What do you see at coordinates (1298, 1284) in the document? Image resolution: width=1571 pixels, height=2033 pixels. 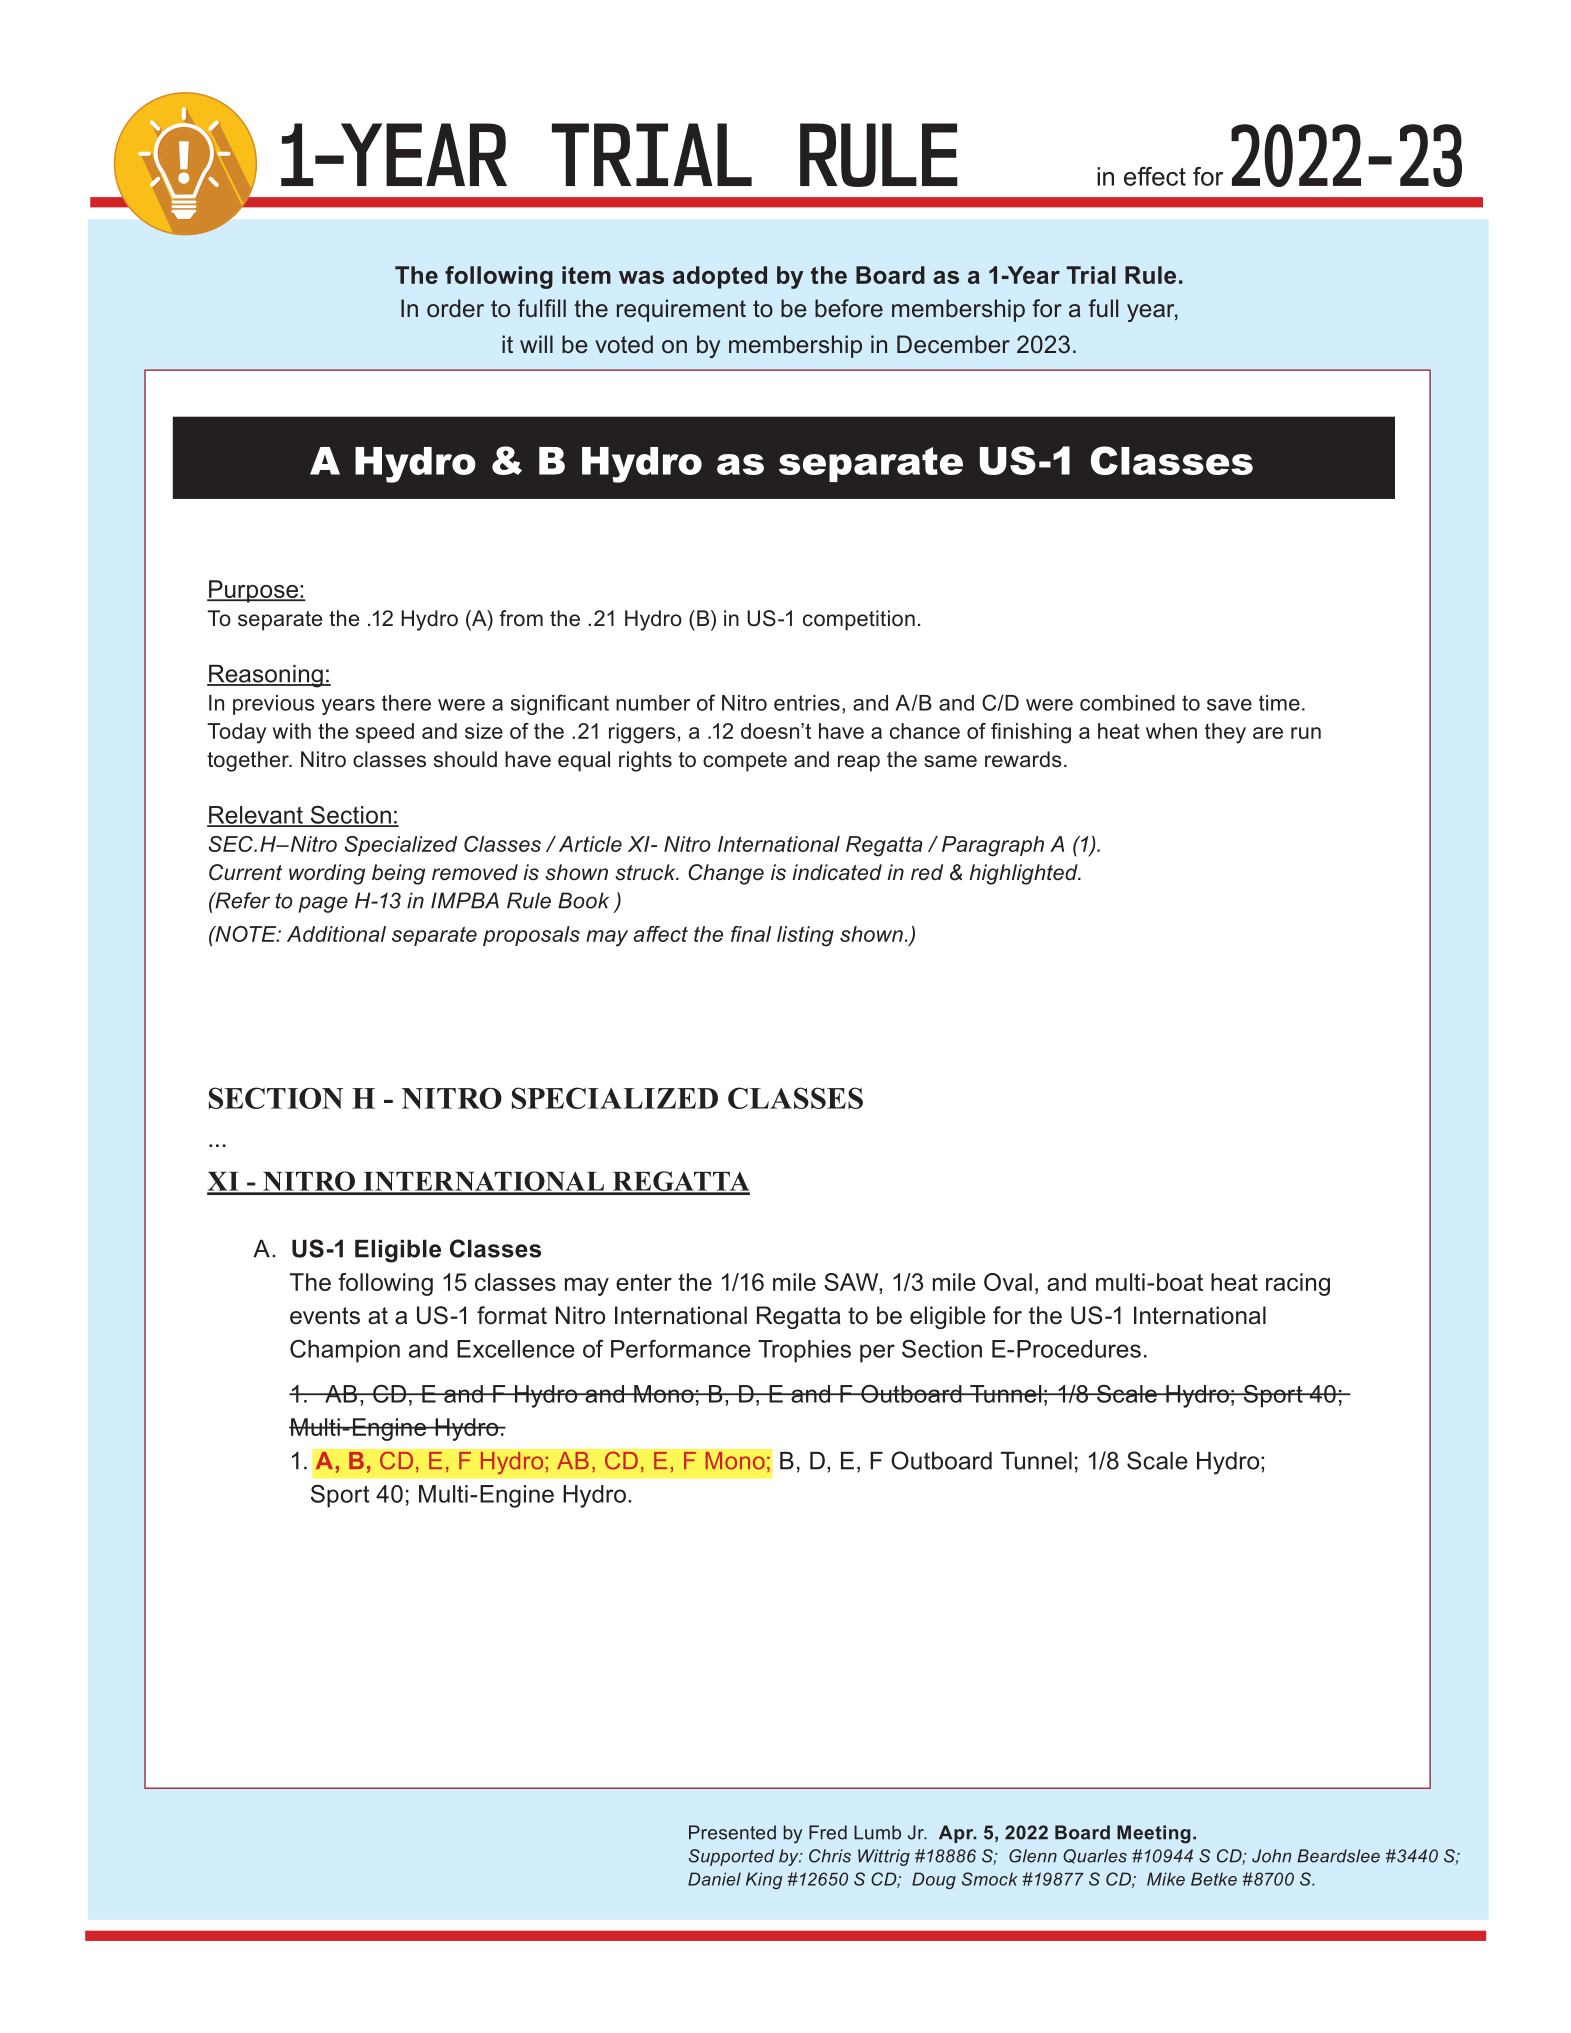 I see `racing` at bounding box center [1298, 1284].
